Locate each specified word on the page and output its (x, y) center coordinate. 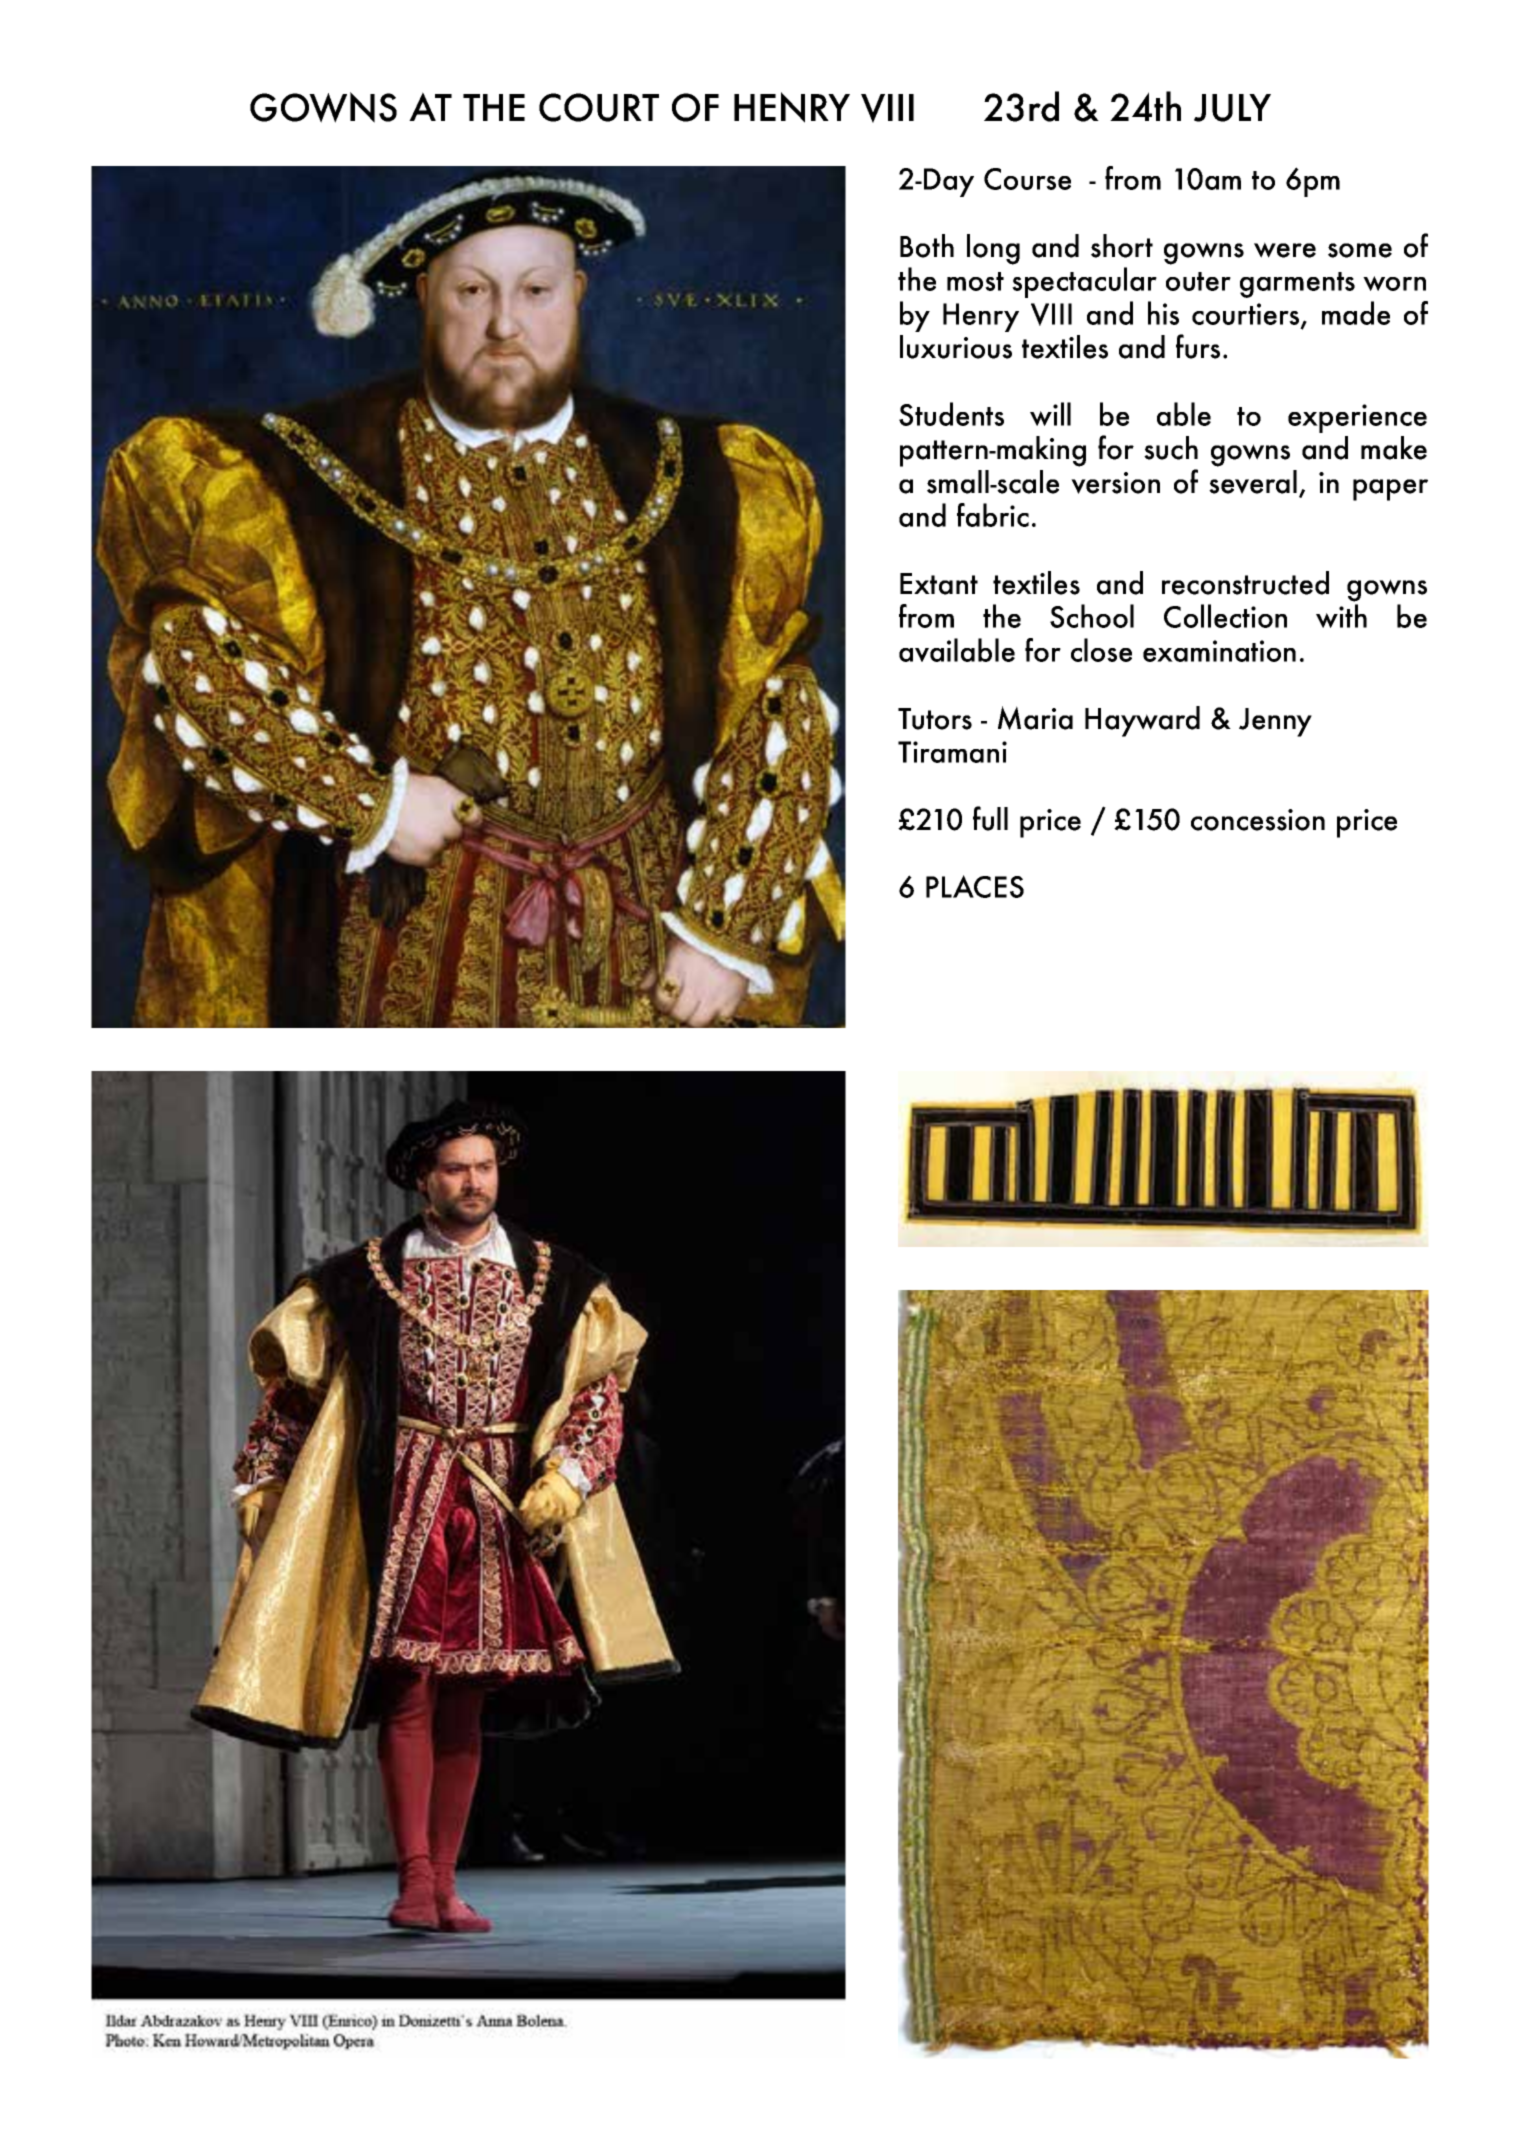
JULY (1232, 108)
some (1360, 250)
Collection (1225, 616)
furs (1198, 346)
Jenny (1275, 722)
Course (1027, 179)
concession (1258, 820)
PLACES (975, 886)
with (1341, 616)
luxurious (956, 347)
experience (1357, 418)
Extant (939, 584)
